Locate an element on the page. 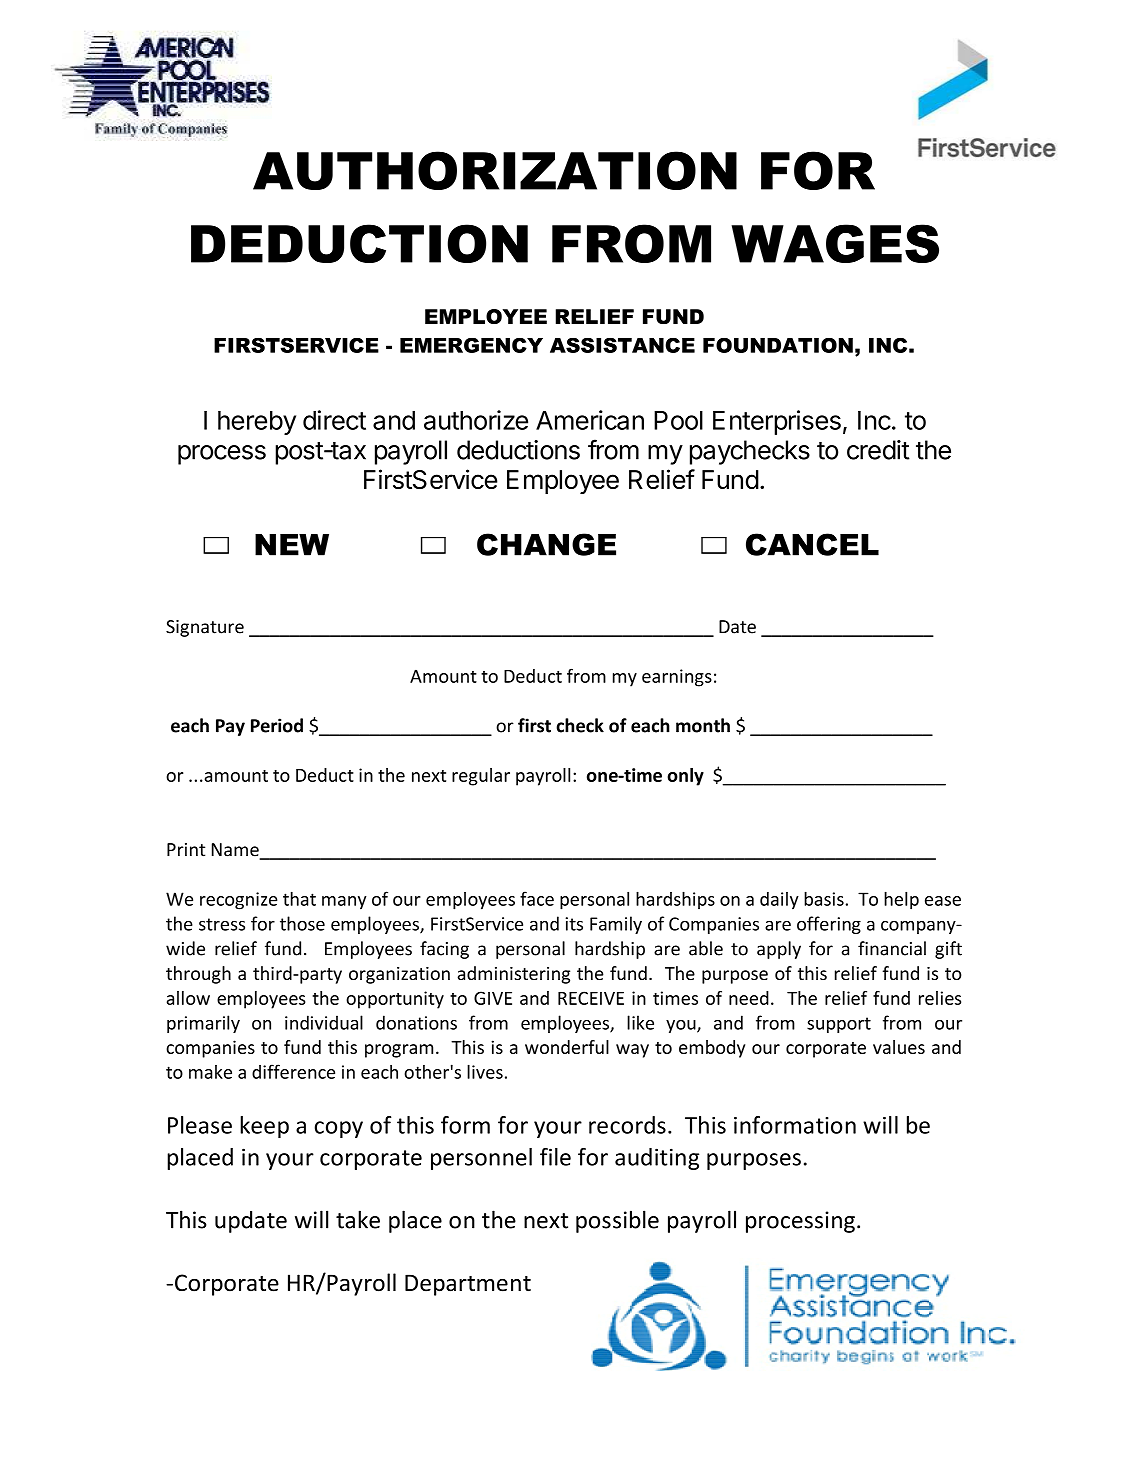 This page has height=1460, width=1128. AUTHORIZATION is located at coordinates (495, 170).
